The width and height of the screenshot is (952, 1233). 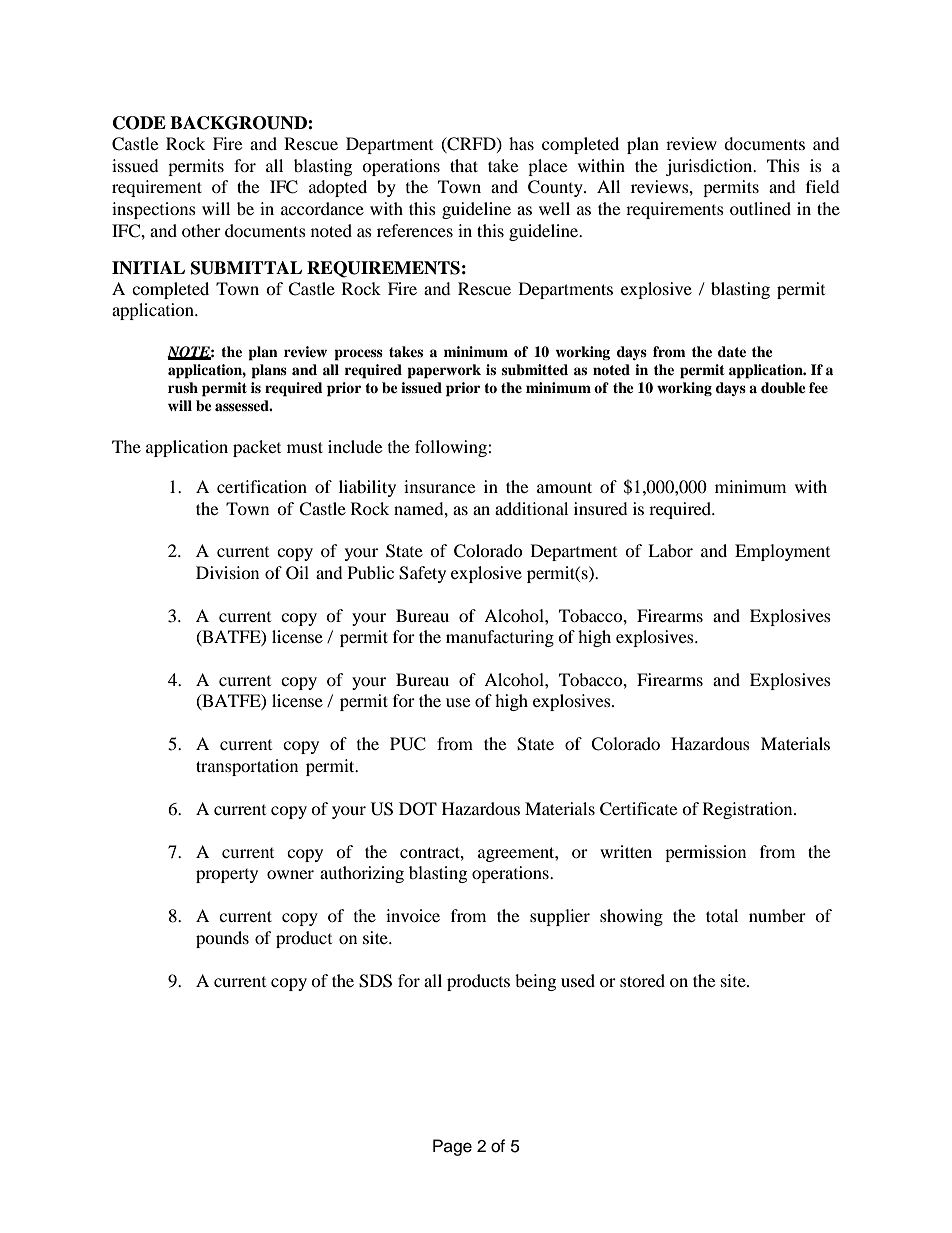 What do you see at coordinates (452, 1147) in the screenshot?
I see `Page` at bounding box center [452, 1147].
